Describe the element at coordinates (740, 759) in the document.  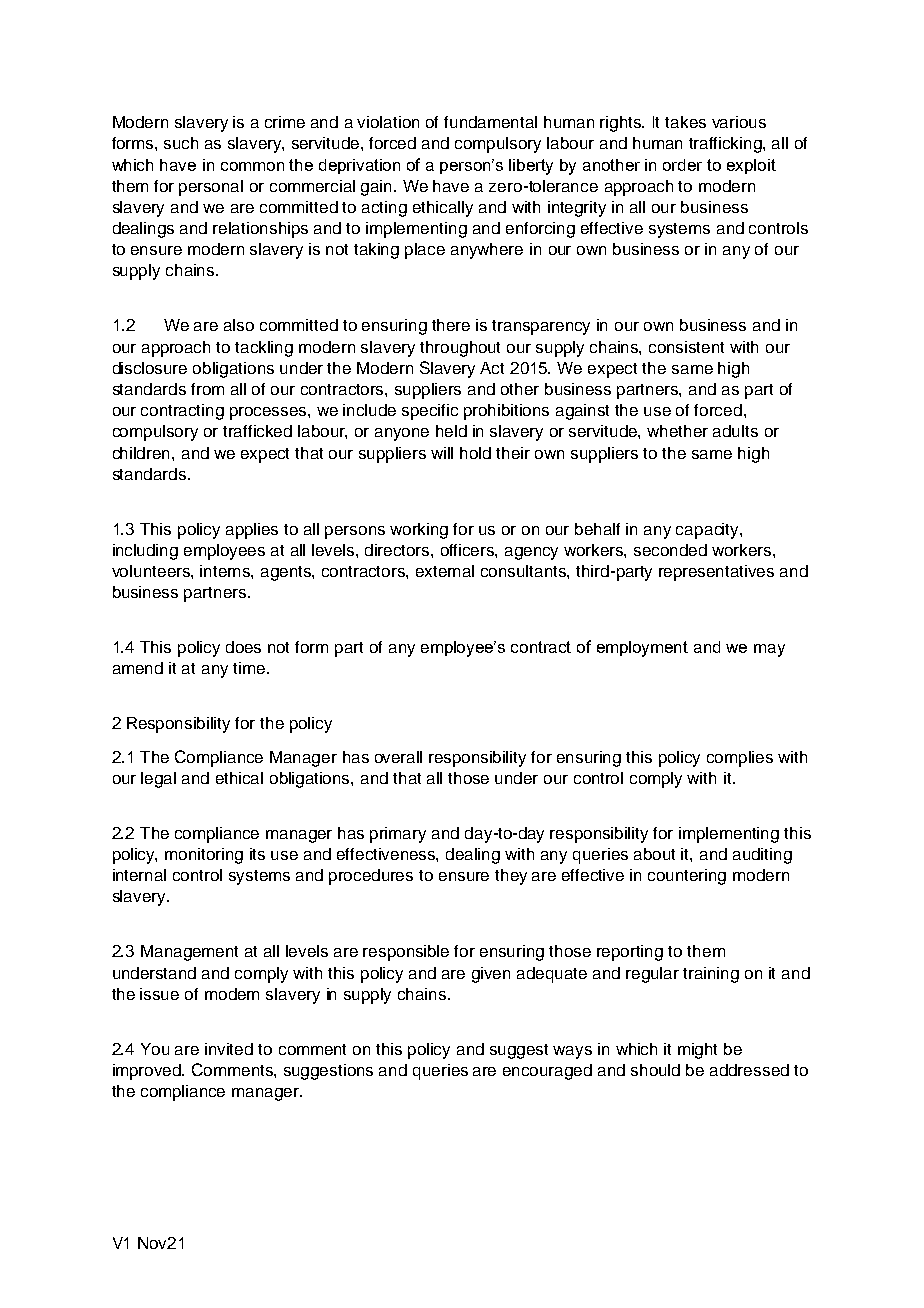
I see `complies` at that location.
